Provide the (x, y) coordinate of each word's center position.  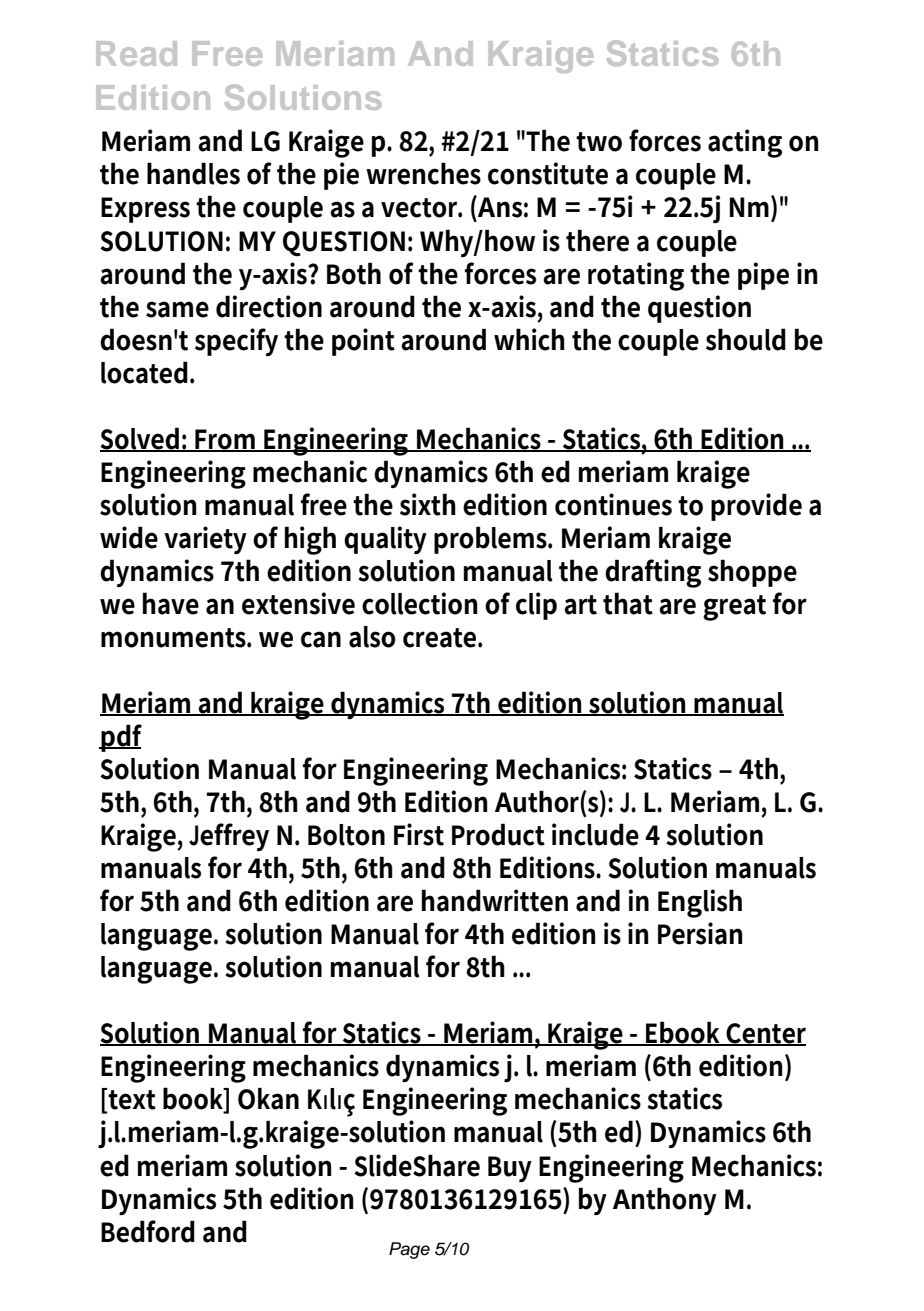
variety (205, 540)
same (177, 309)
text (131, 1100)
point (363, 342)
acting (745, 143)
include (595, 834)
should (746, 339)
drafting (653, 573)
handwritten (495, 900)
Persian (700, 933)
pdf (121, 738)
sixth (428, 504)
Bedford (148, 1231)
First (419, 834)
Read (136, 53)
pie (341, 176)
